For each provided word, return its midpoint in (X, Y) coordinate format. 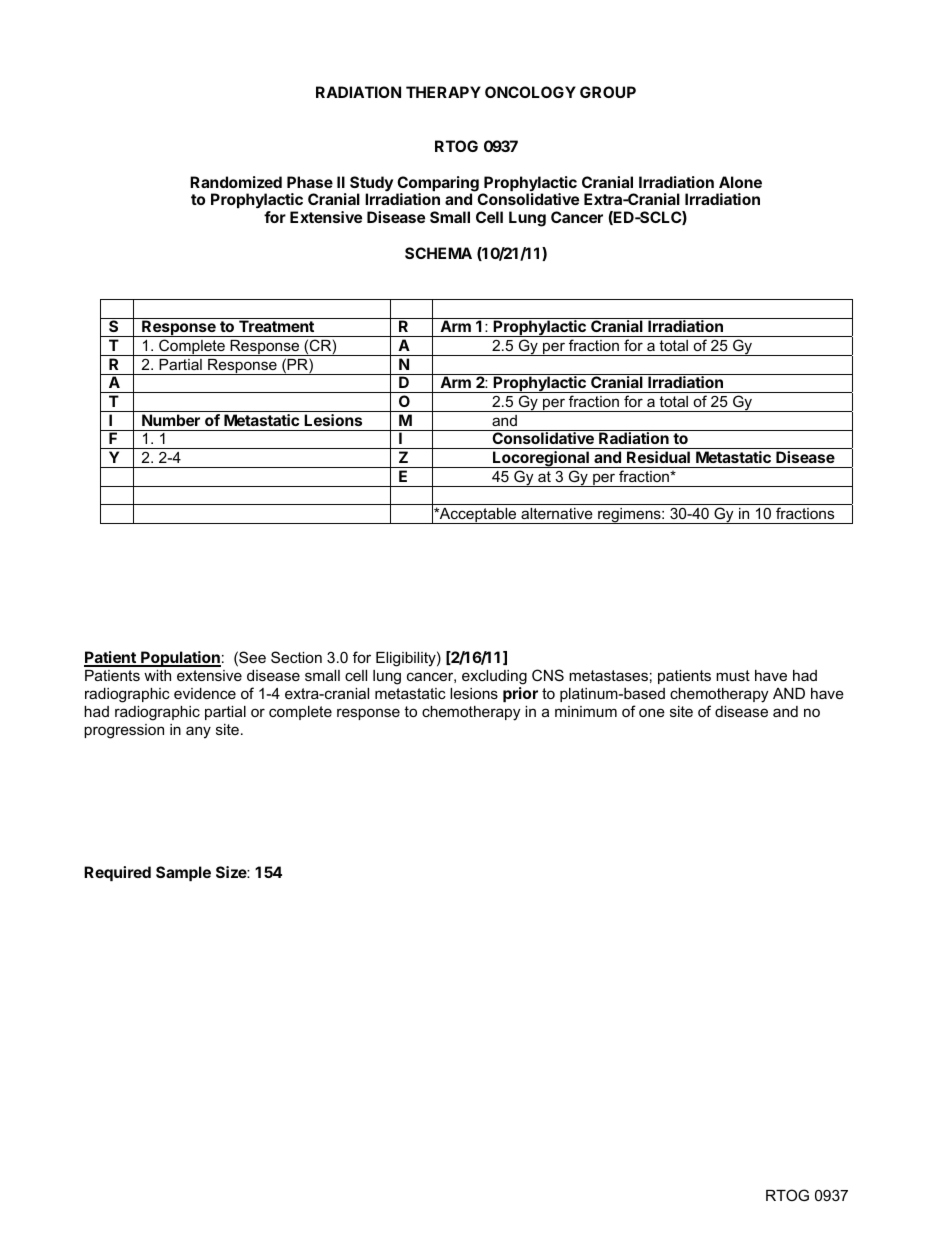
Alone (740, 182)
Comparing (437, 185)
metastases (608, 675)
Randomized (236, 182)
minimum (586, 711)
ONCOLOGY (530, 92)
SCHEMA (438, 253)
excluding (494, 677)
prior (520, 694)
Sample (183, 873)
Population (180, 659)
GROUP (608, 92)
